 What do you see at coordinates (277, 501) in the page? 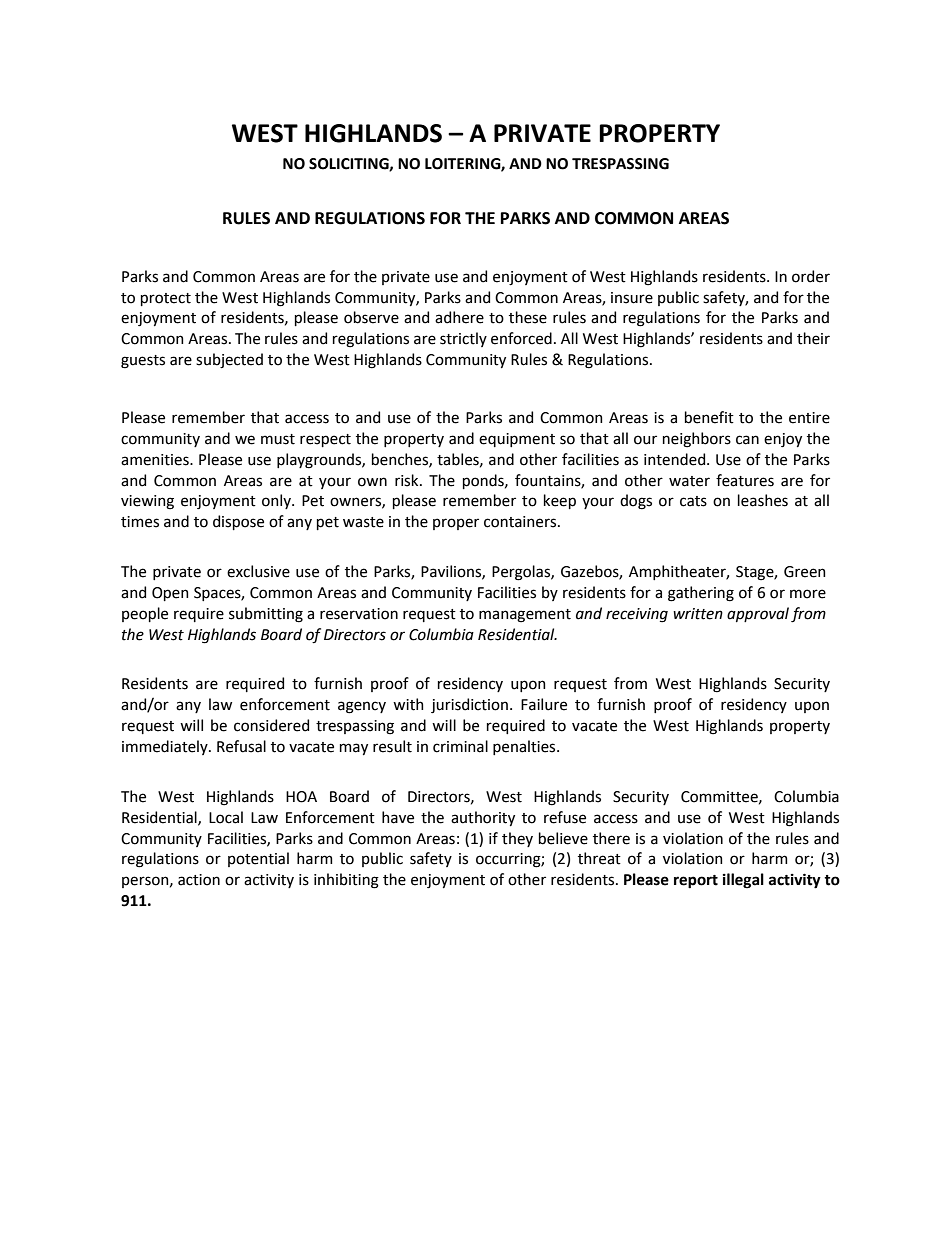
I see `only` at bounding box center [277, 501].
